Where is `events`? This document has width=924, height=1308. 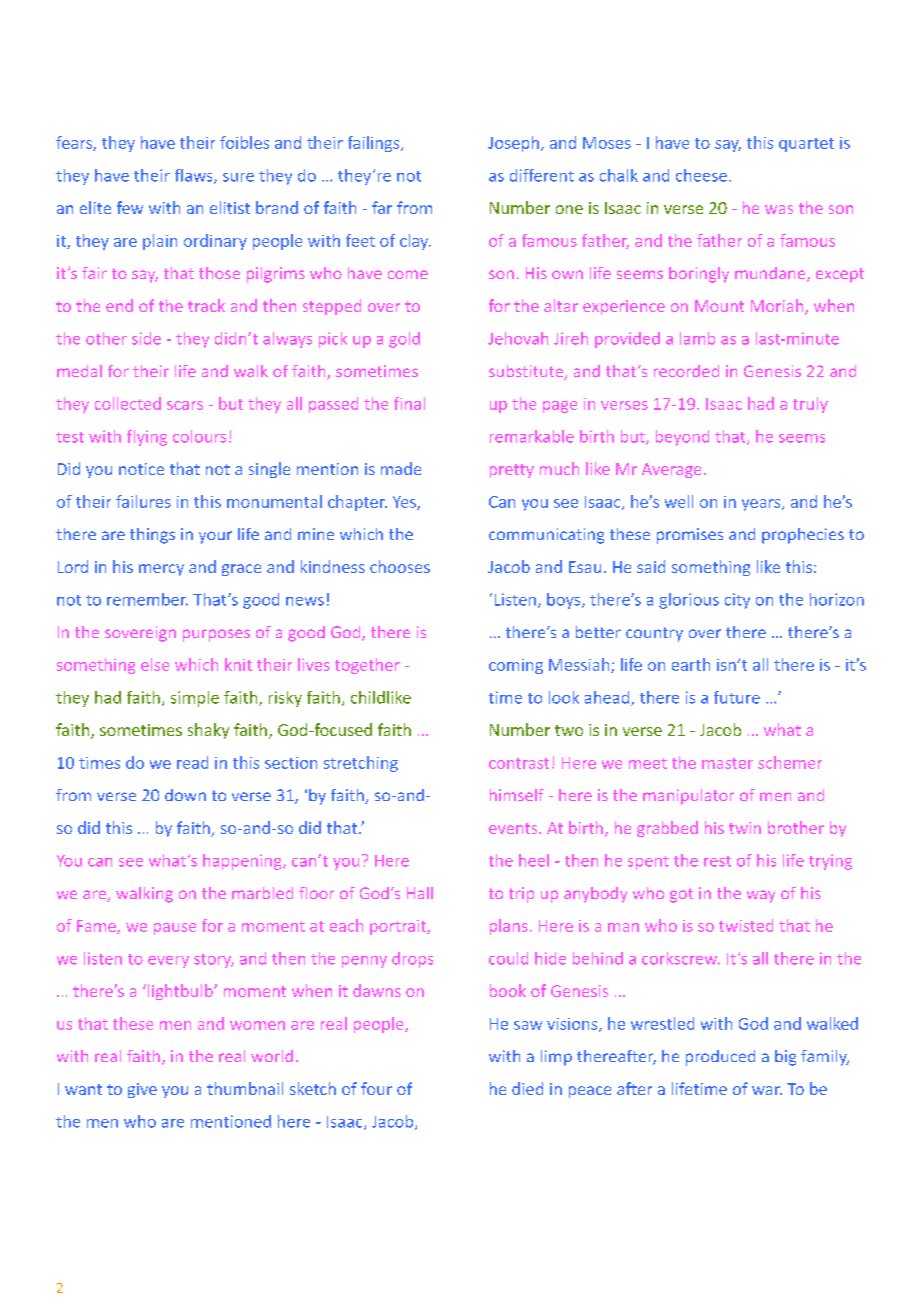 events is located at coordinates (514, 828).
